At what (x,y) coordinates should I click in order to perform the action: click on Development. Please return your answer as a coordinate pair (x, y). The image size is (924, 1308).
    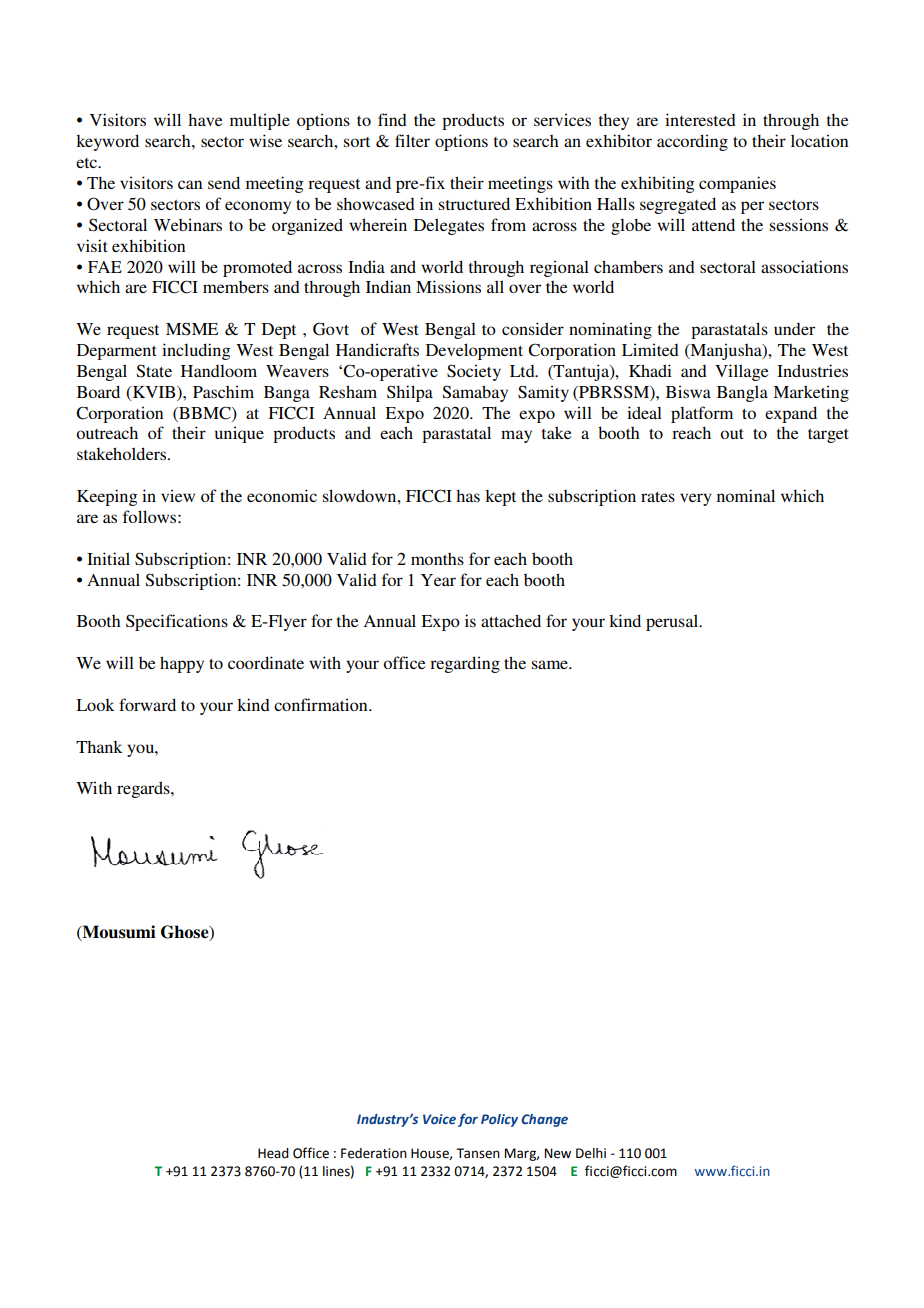
    Looking at the image, I should click on (474, 351).
